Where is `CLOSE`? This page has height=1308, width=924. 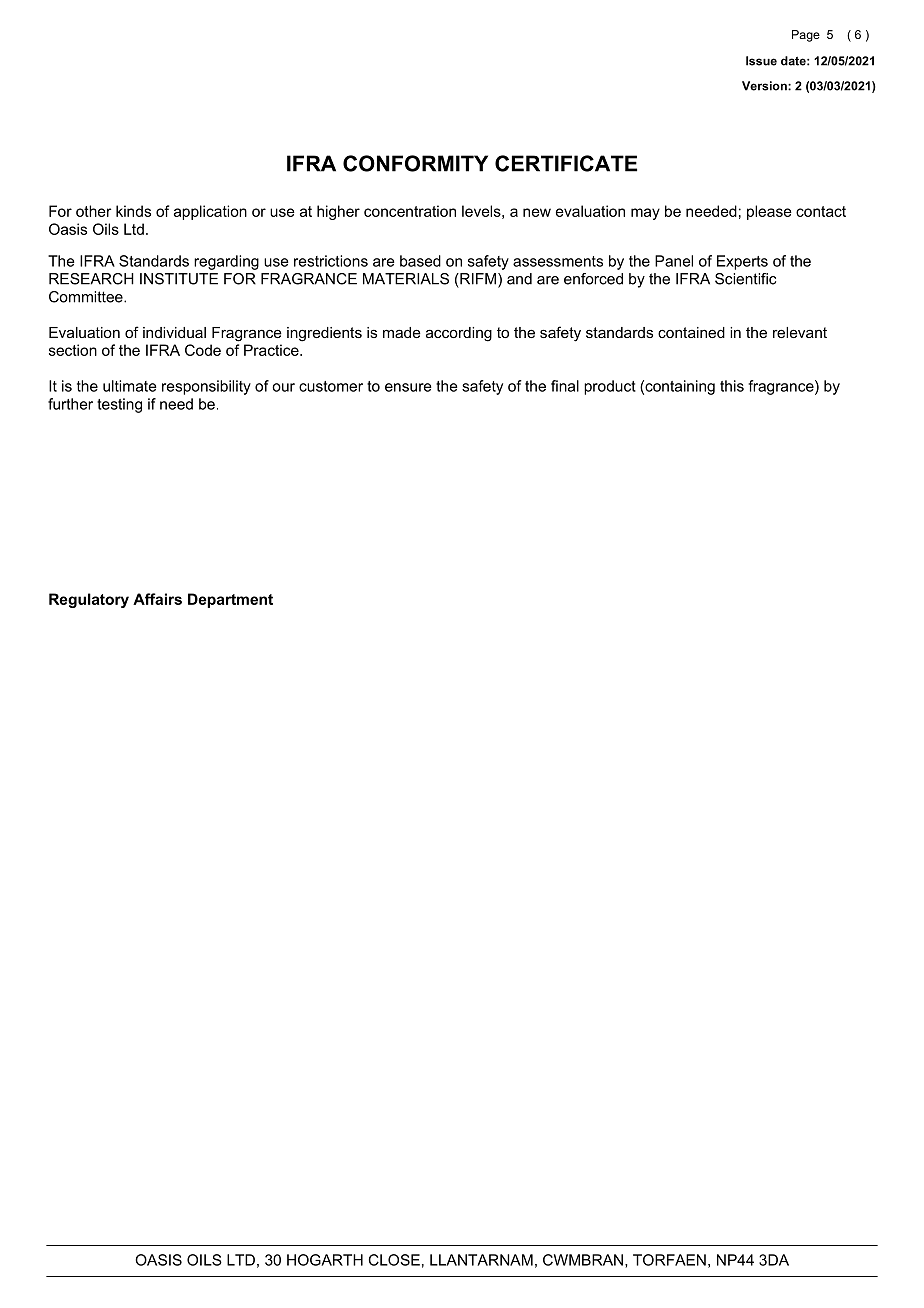
CLOSE is located at coordinates (394, 1260).
